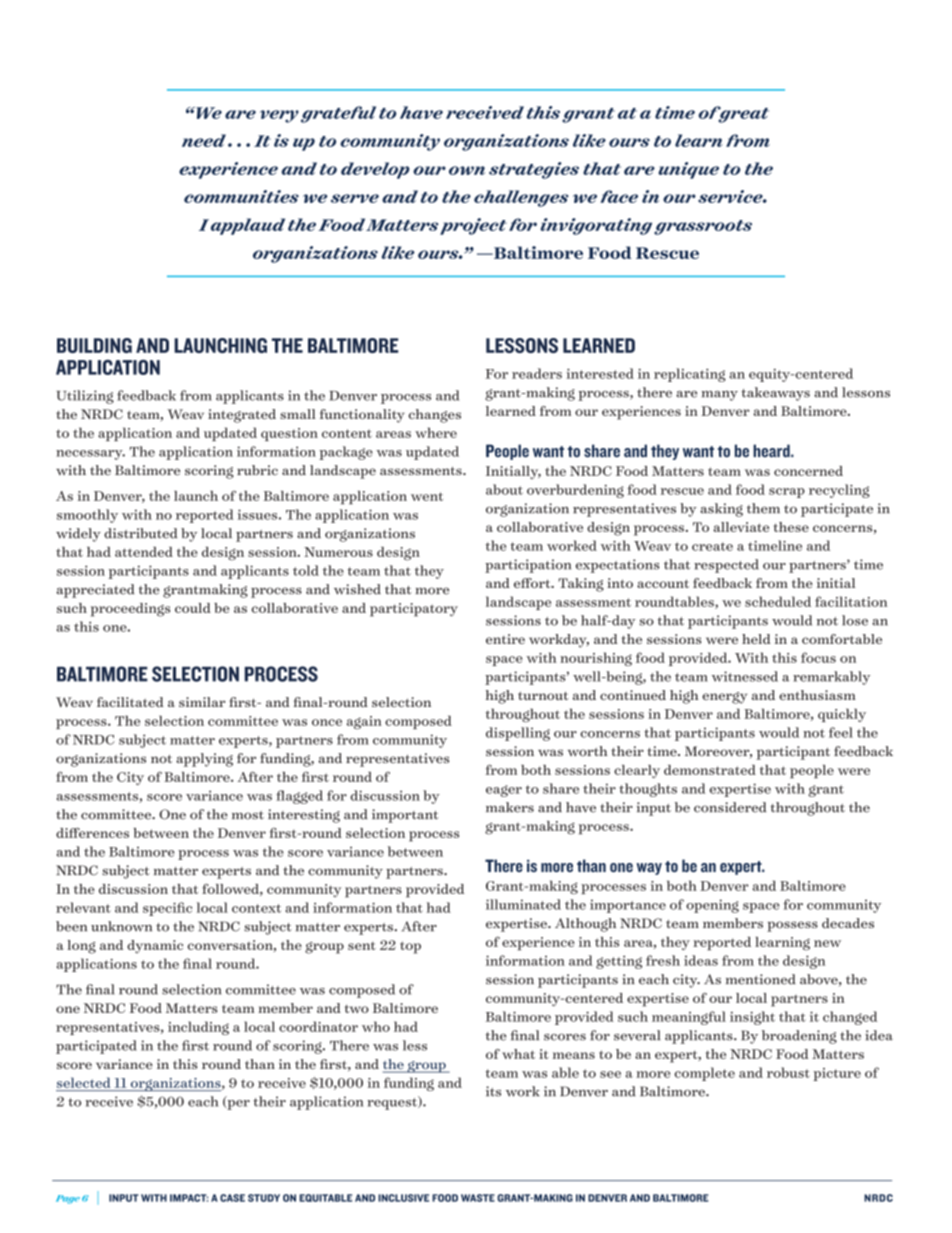 Image resolution: width=952 pixels, height=1233 pixels. What do you see at coordinates (792, 926) in the document?
I see `possess` at bounding box center [792, 926].
